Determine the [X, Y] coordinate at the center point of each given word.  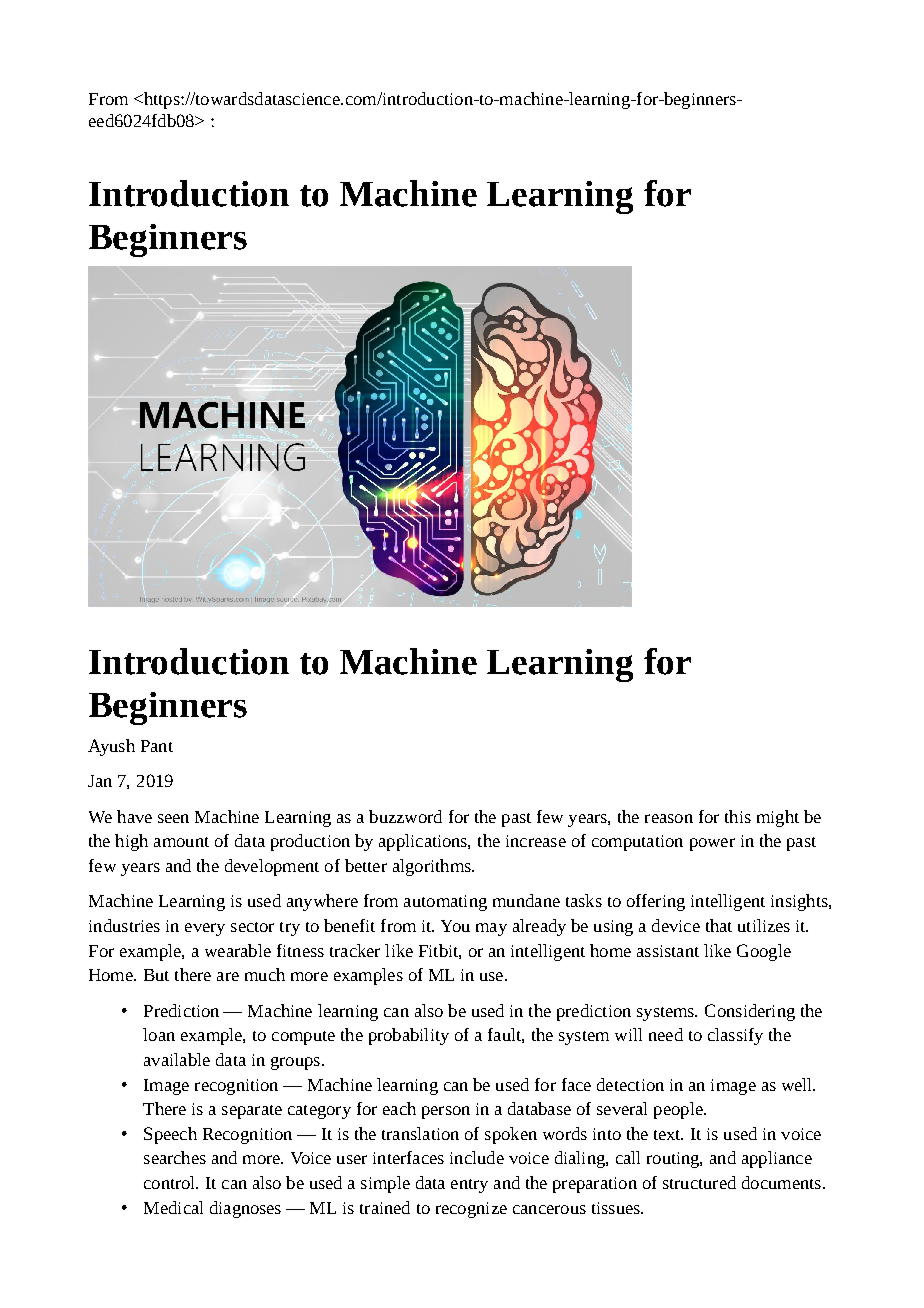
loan [159, 1034]
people [679, 1110]
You [455, 926]
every [205, 929]
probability [409, 1036]
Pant [157, 746]
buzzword [405, 816]
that [719, 925]
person [446, 1112]
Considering [750, 1012]
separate [252, 1112]
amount [181, 842]
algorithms [433, 867]
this [738, 816]
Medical [173, 1207]
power [712, 844]
